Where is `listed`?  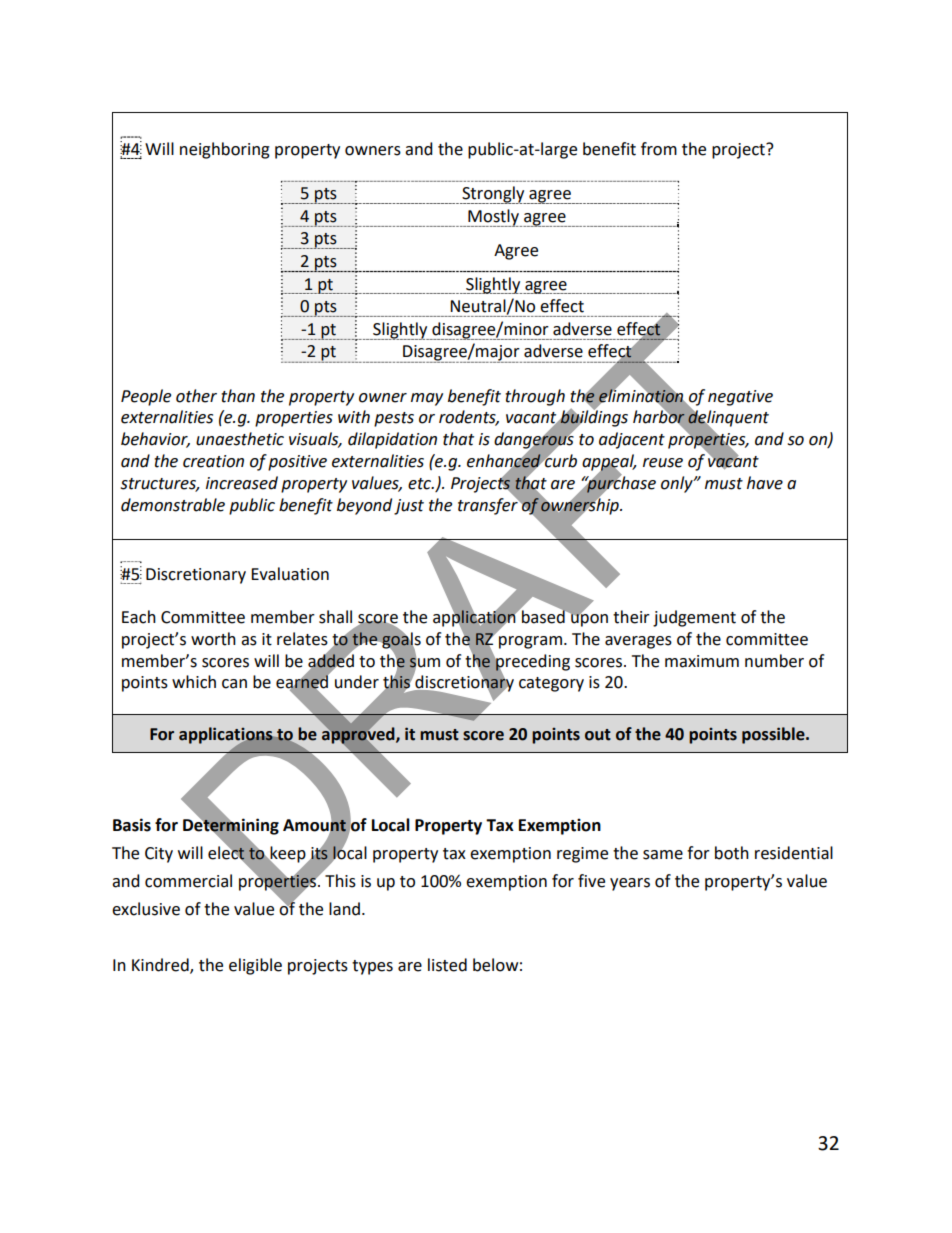 listed is located at coordinates (447, 965).
